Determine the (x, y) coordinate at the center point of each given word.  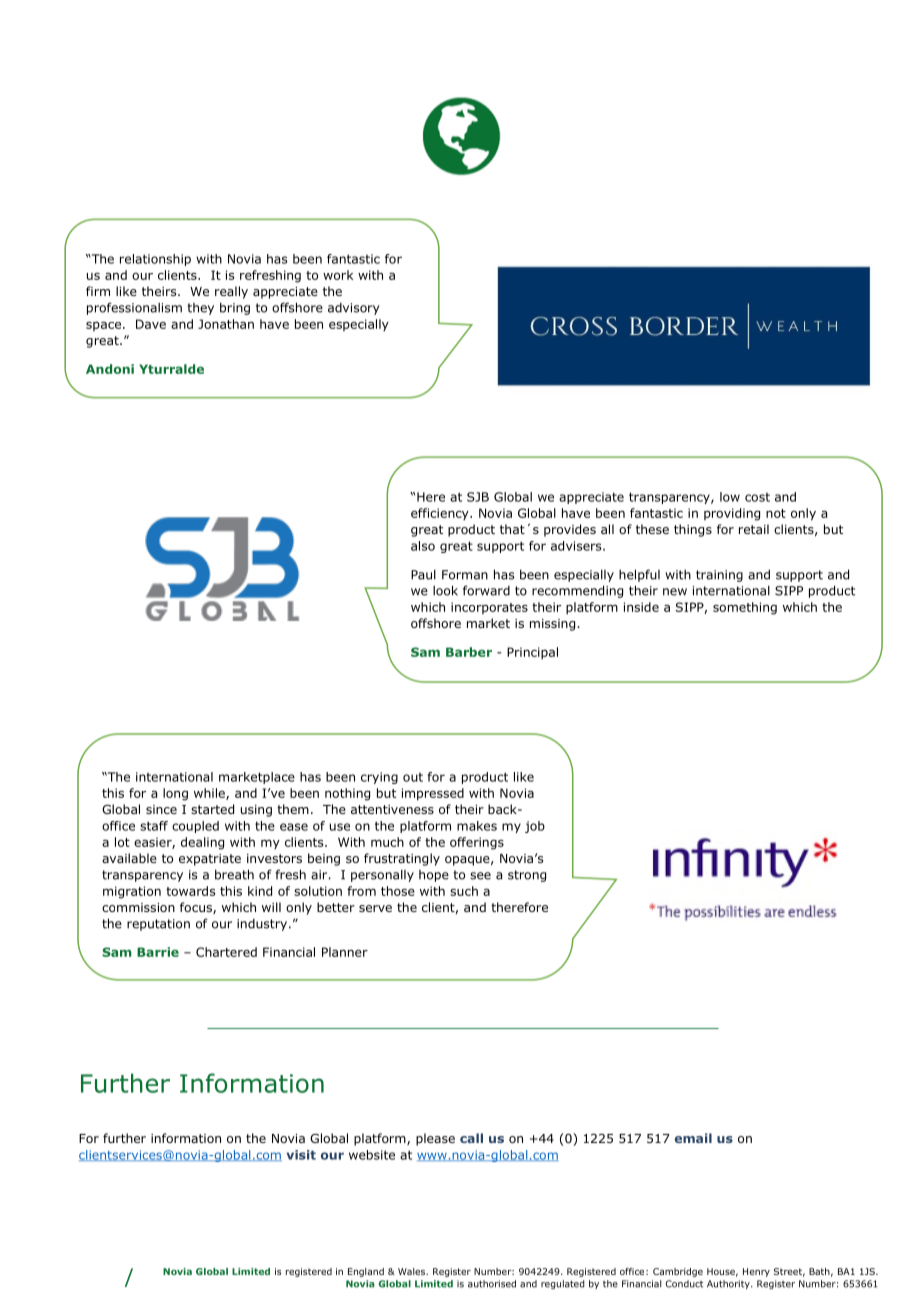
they (200, 309)
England (366, 1272)
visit (301, 1155)
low (730, 497)
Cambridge (678, 1272)
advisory (354, 309)
